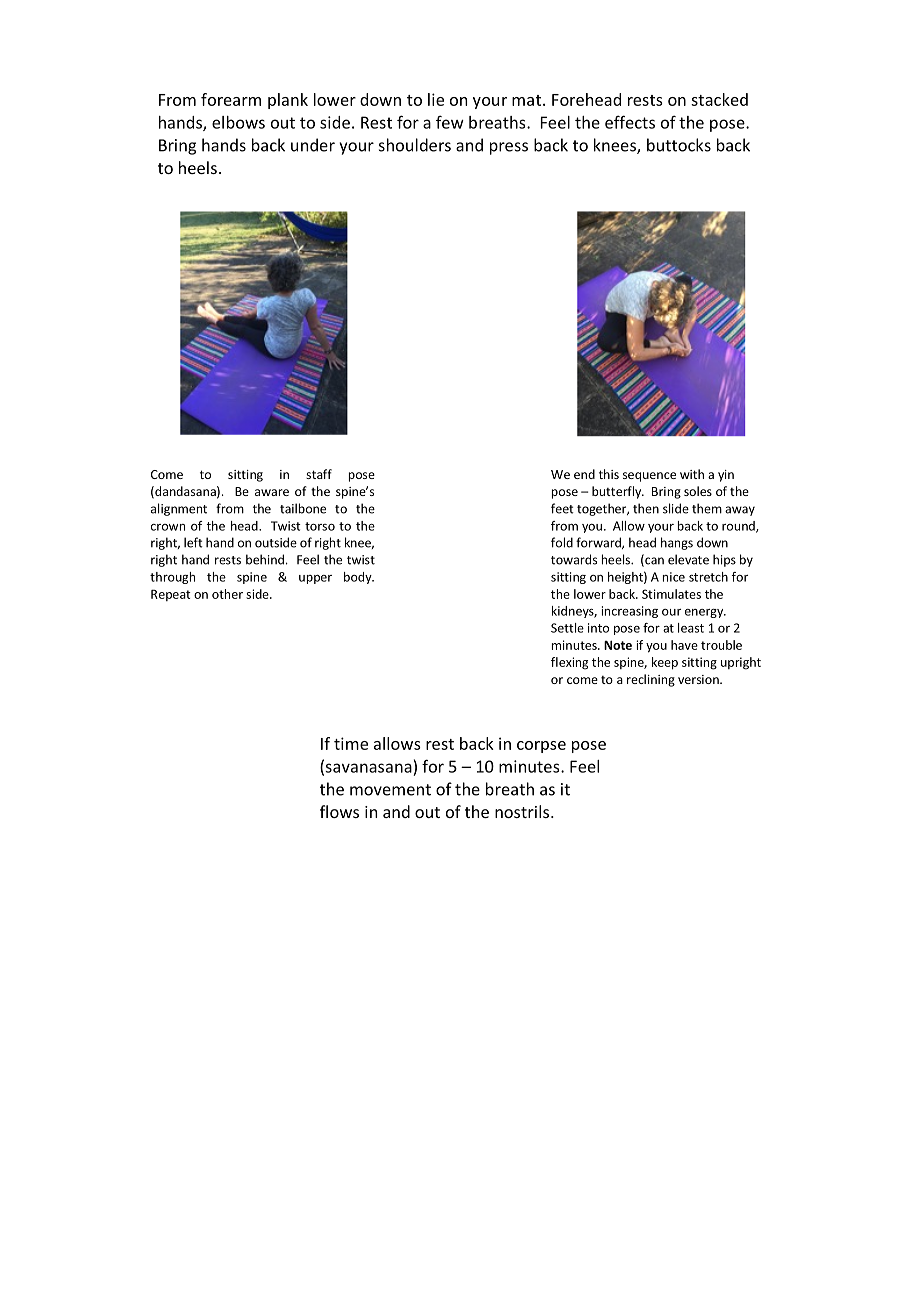 Image resolution: width=924 pixels, height=1308 pixels. What do you see at coordinates (630, 122) in the document?
I see `effects` at bounding box center [630, 122].
